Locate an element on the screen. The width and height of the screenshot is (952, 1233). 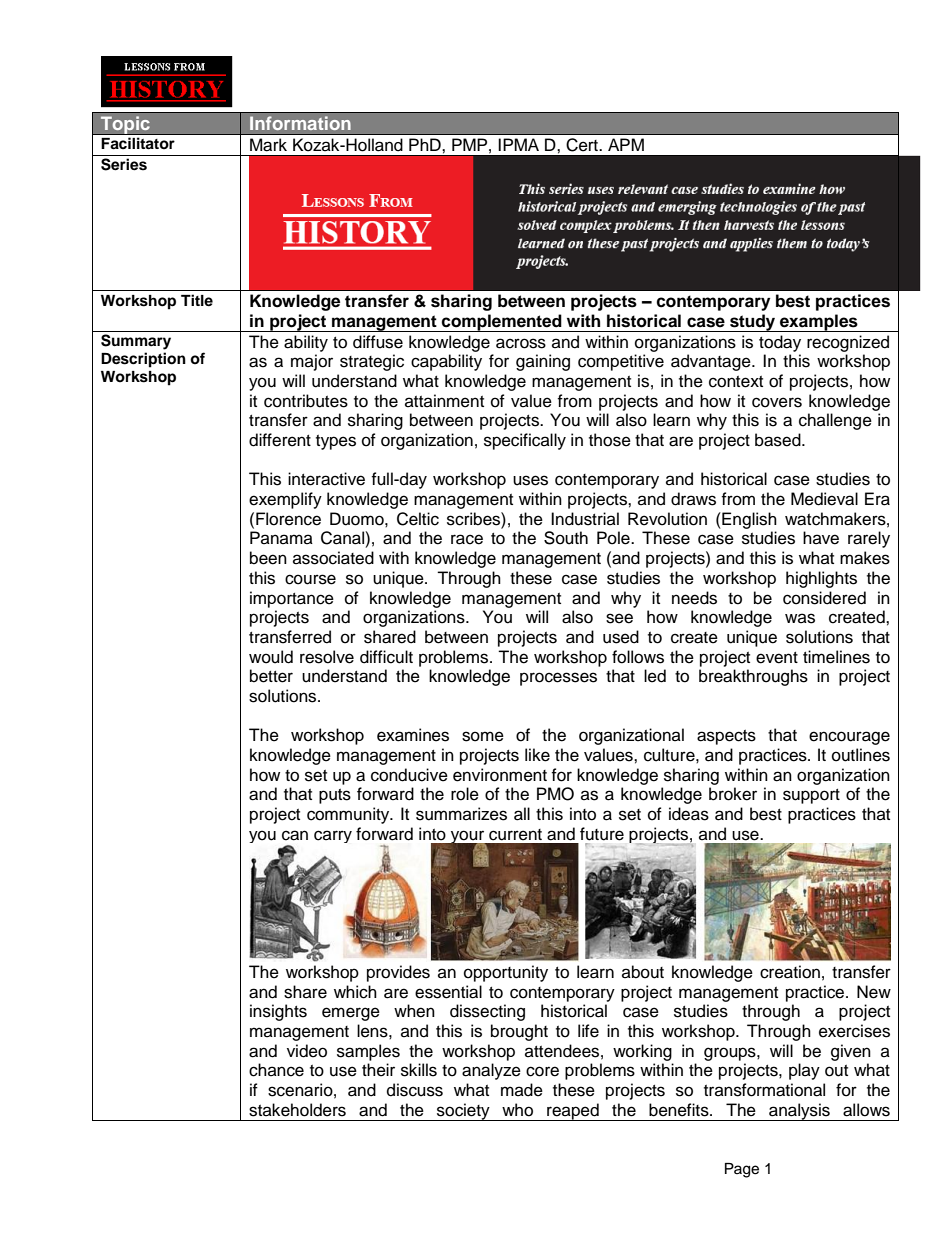
processes is located at coordinates (558, 679).
